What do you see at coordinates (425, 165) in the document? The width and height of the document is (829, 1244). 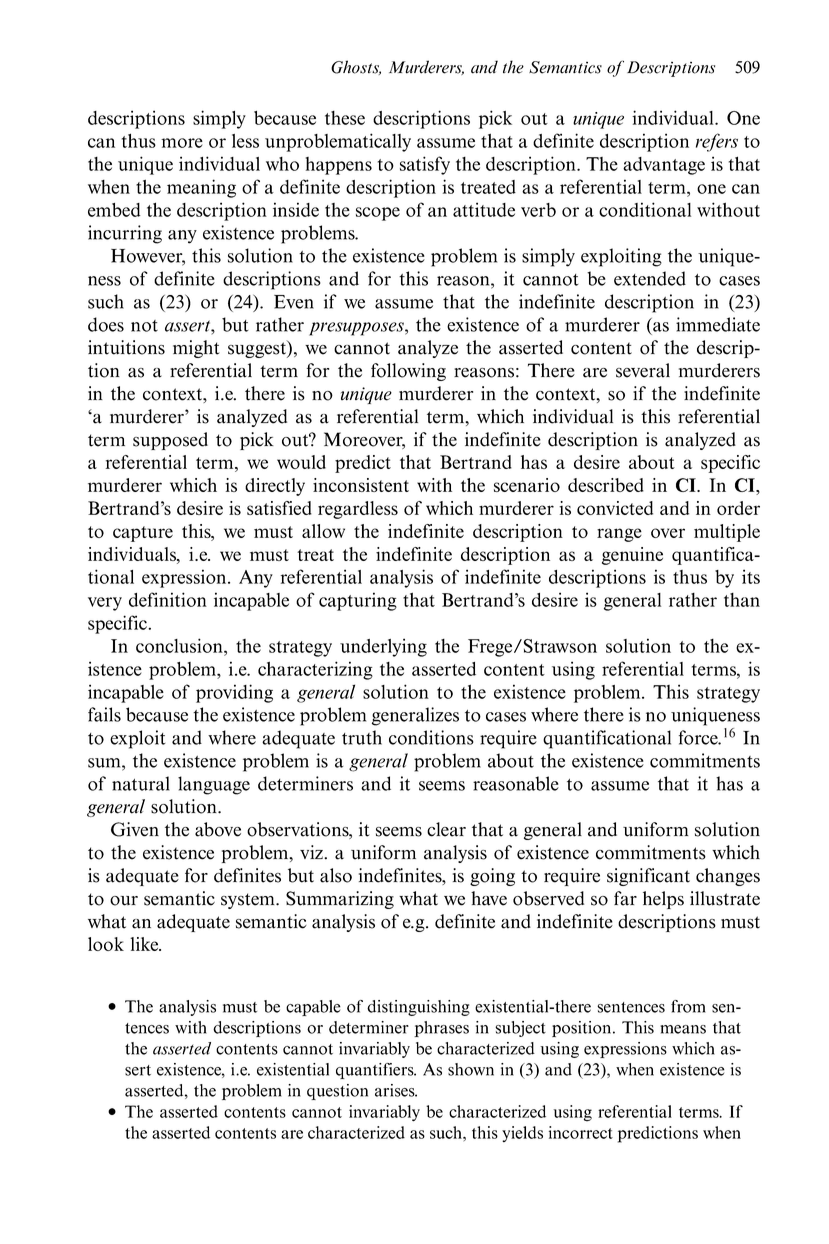 I see `satisfy` at bounding box center [425, 165].
